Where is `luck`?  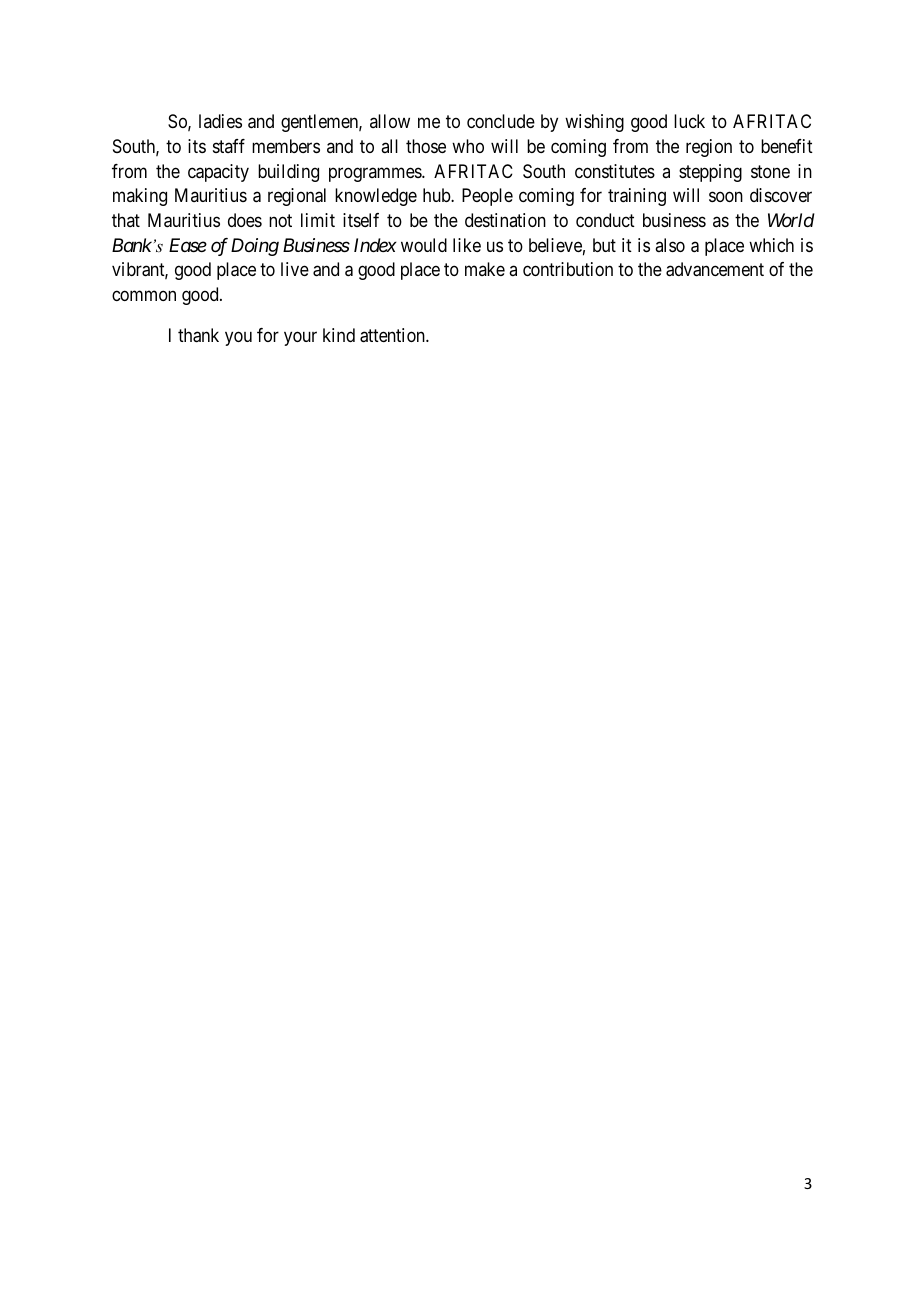
luck is located at coordinates (689, 121).
